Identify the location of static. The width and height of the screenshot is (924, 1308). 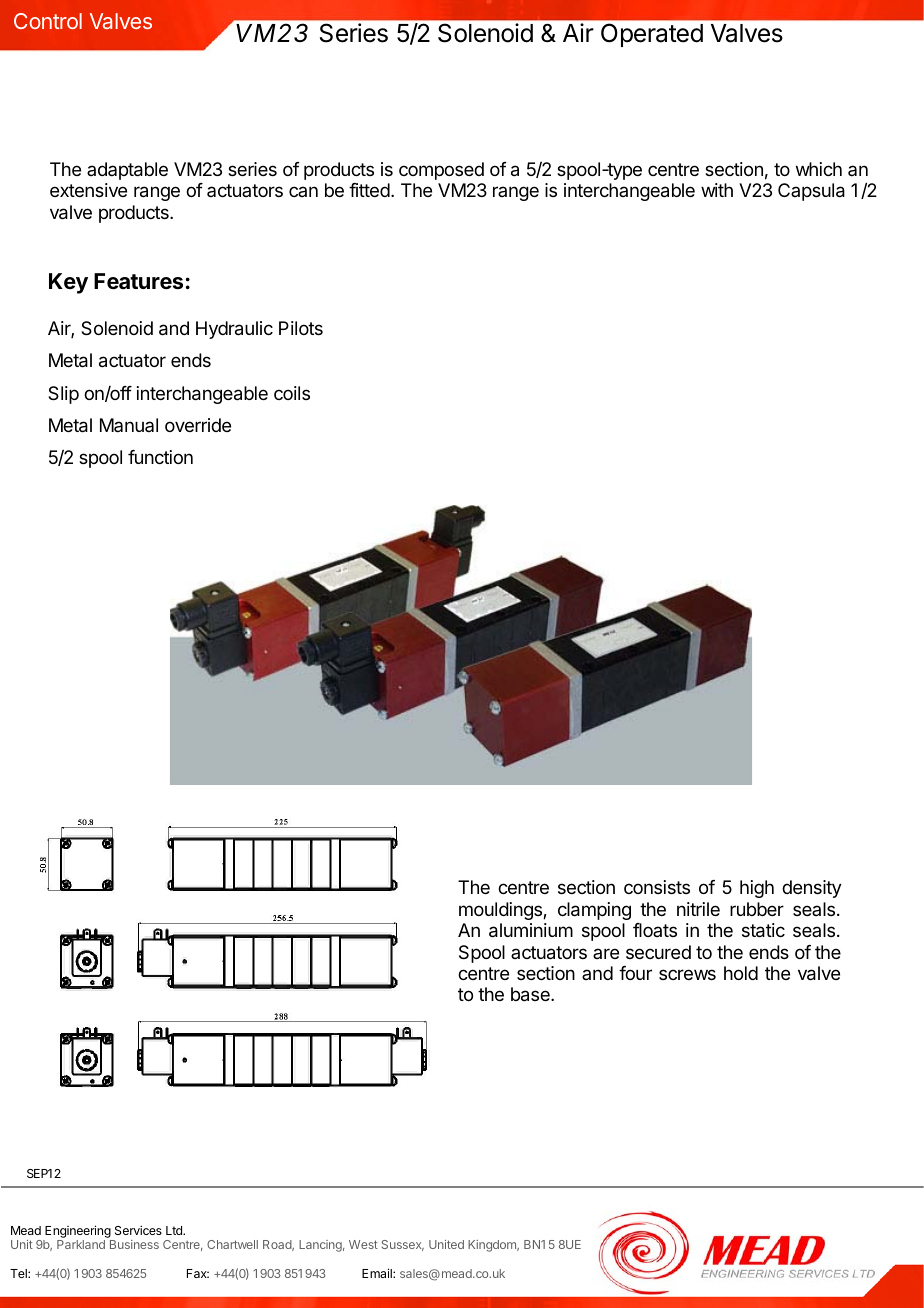
(763, 930).
